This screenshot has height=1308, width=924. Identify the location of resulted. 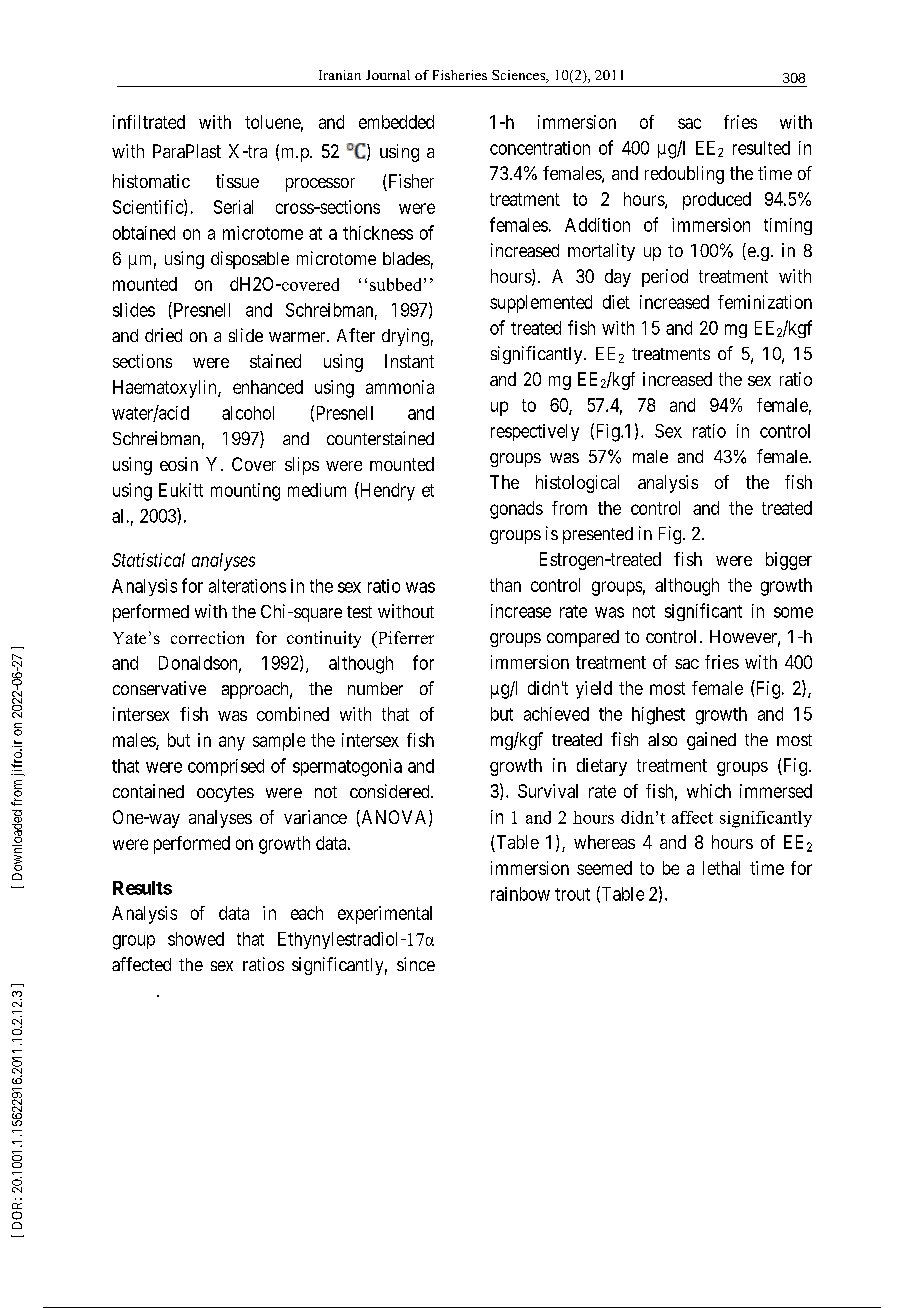
(761, 148).
